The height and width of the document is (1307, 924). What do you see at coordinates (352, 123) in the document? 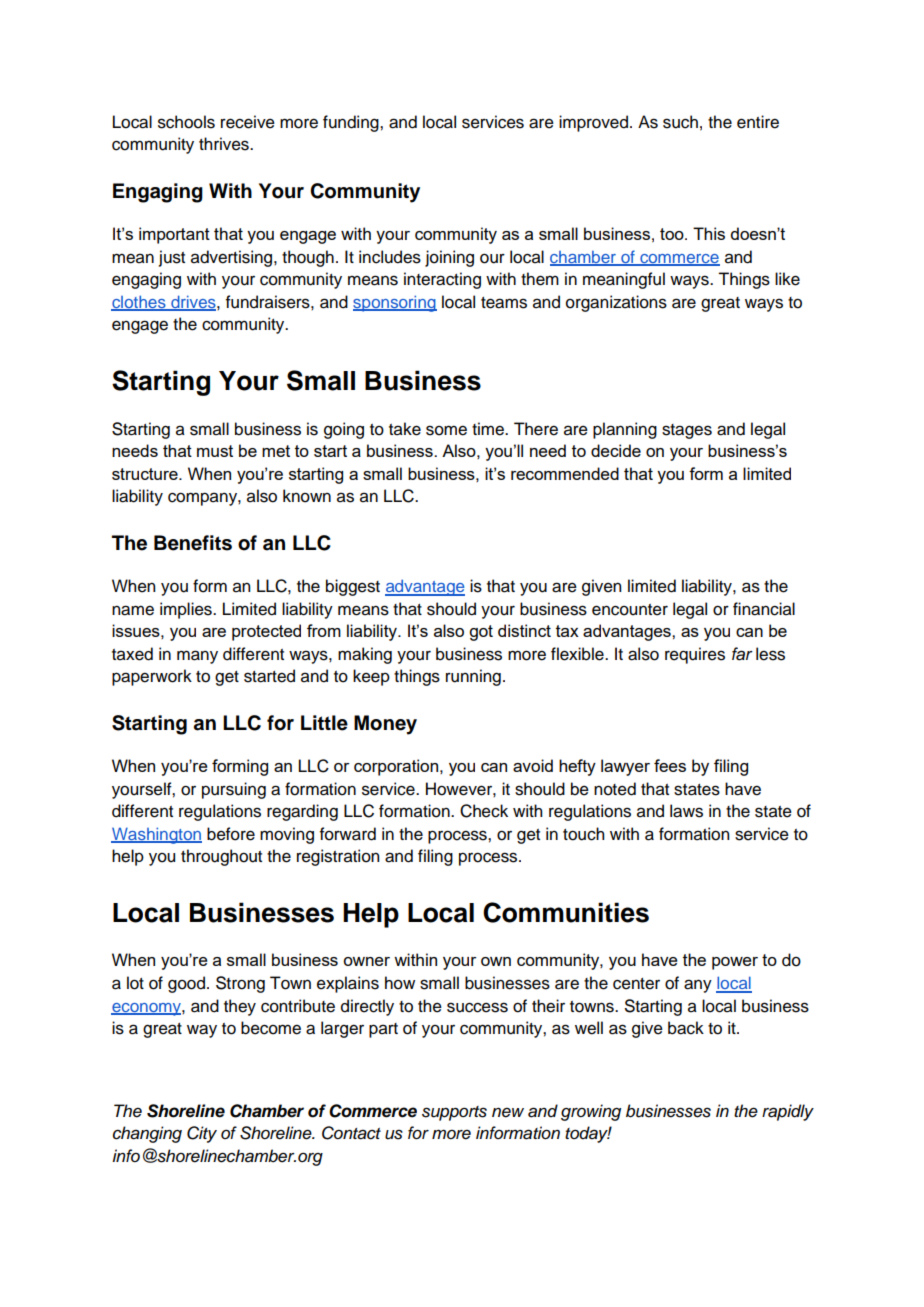
I see `funding` at bounding box center [352, 123].
